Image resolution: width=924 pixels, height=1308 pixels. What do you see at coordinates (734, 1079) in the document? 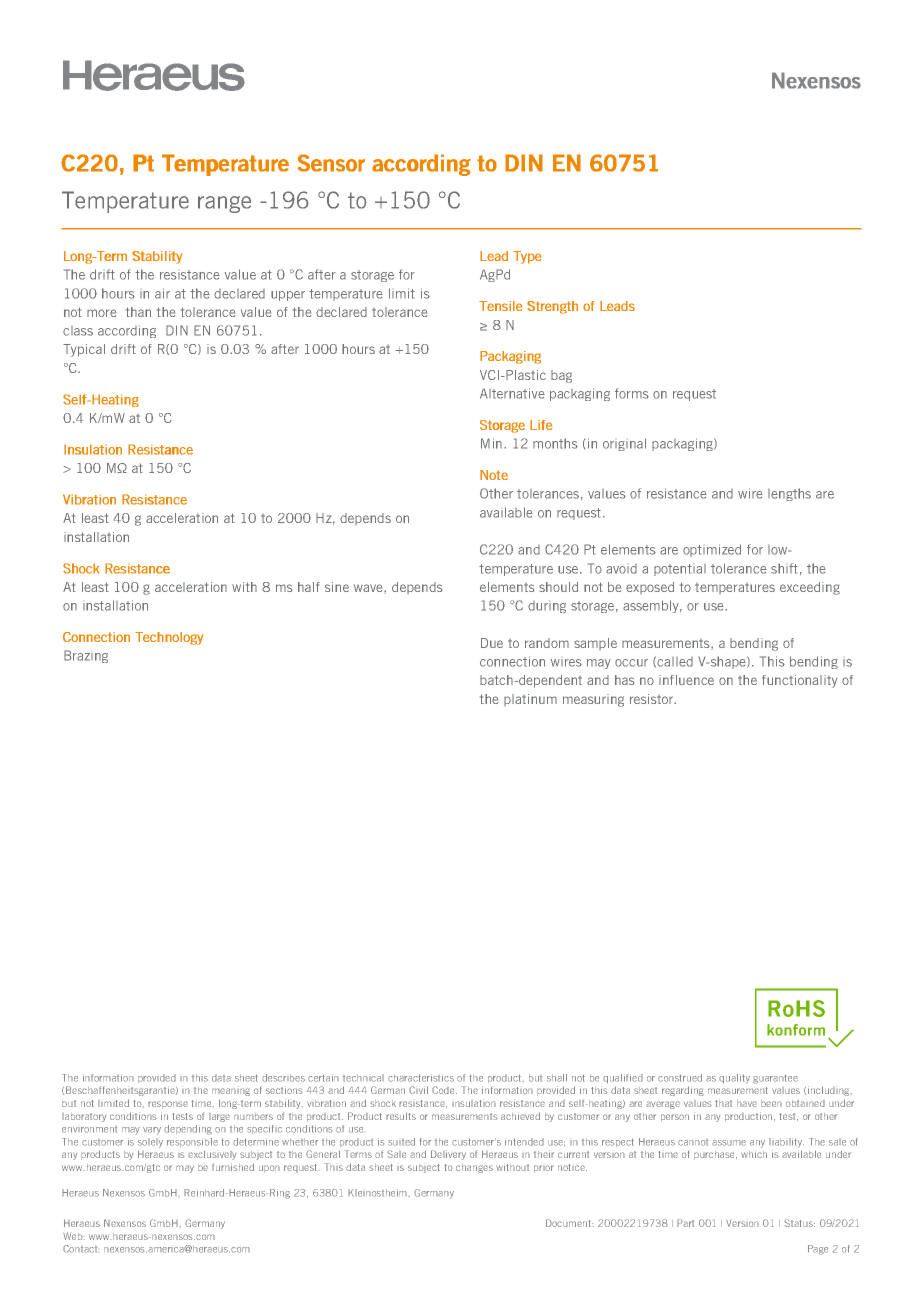
I see `quality` at bounding box center [734, 1079].
